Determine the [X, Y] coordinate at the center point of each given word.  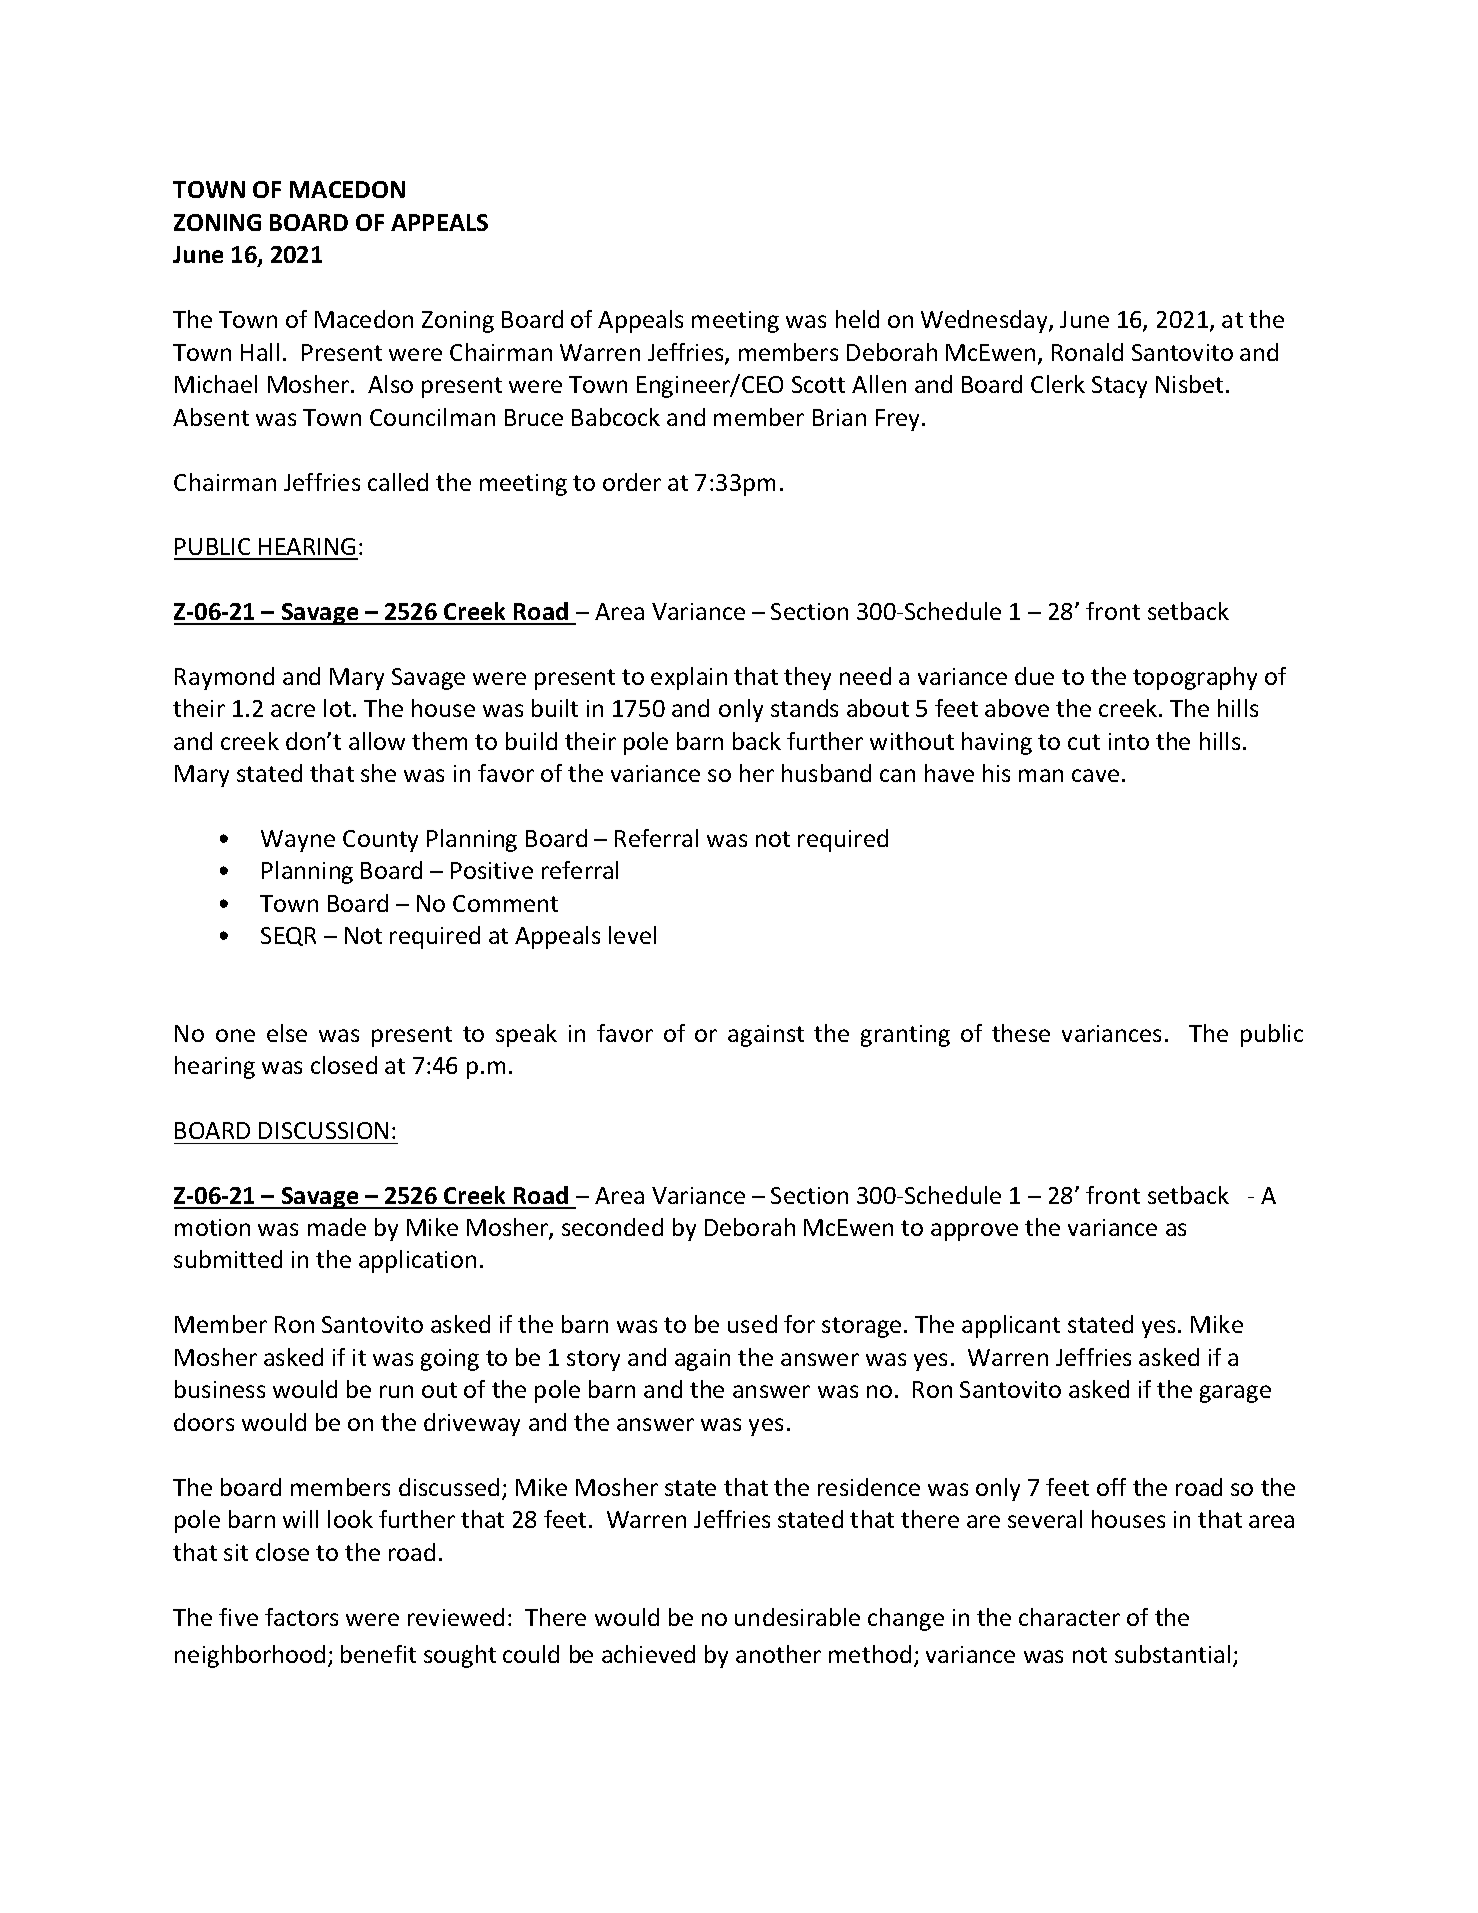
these [1021, 1033]
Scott [818, 384]
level [632, 935]
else [287, 1033]
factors [301, 1617]
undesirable [797, 1617]
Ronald [1087, 352]
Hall [260, 352]
